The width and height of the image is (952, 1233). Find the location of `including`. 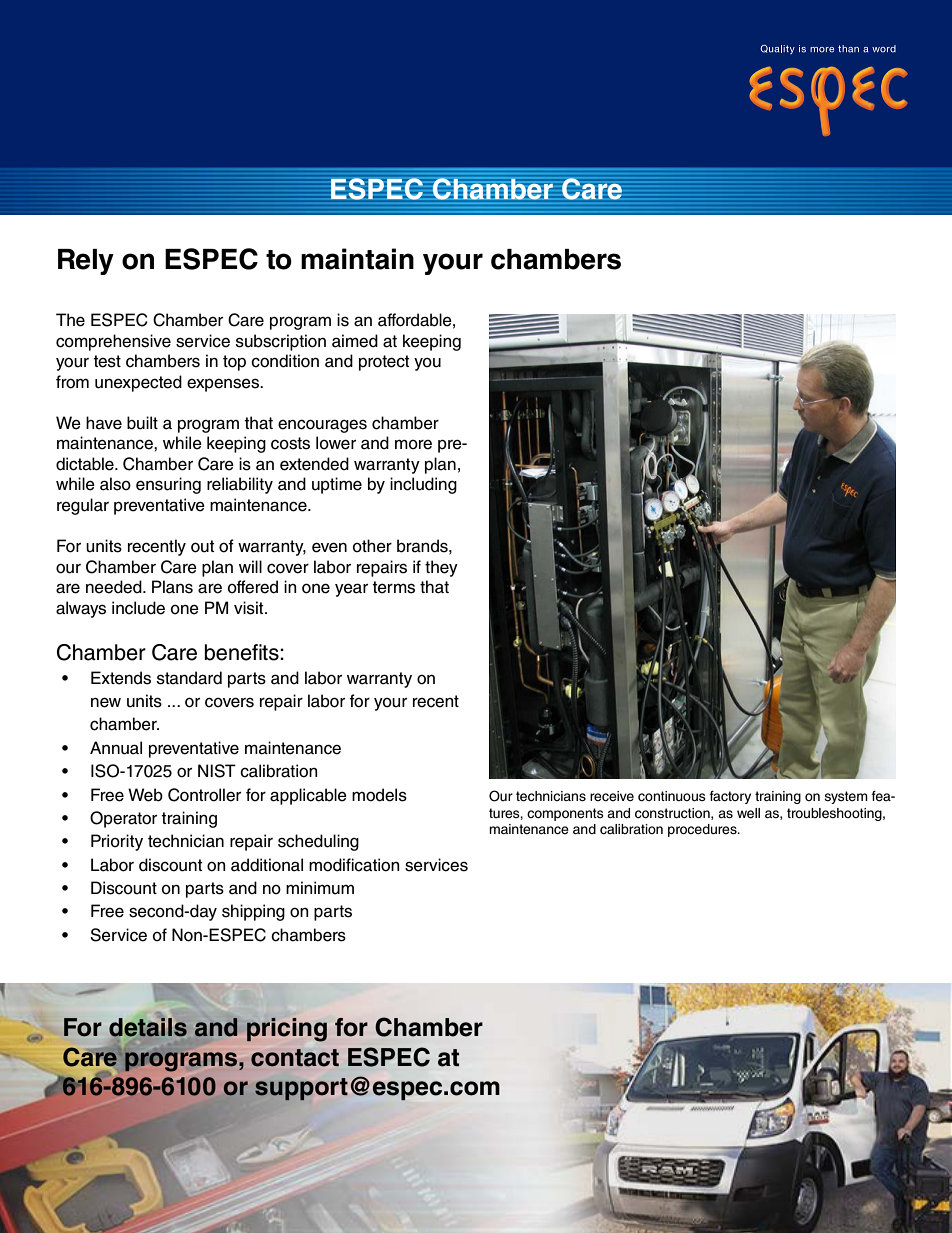

including is located at coordinates (423, 485).
